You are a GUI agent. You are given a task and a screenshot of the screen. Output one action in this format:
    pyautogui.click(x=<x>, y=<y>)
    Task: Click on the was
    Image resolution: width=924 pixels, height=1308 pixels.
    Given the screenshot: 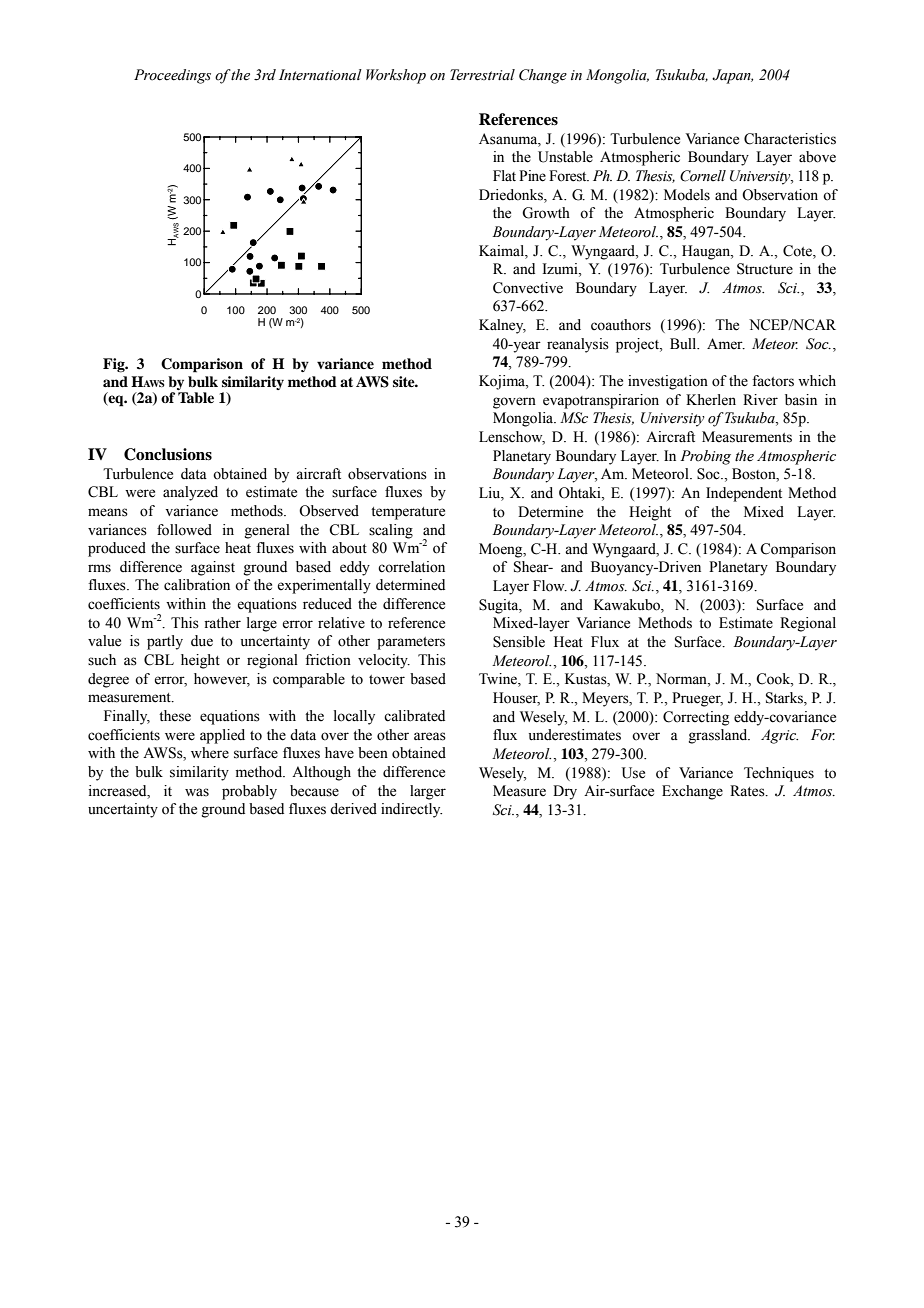 What is the action you would take?
    pyautogui.click(x=197, y=792)
